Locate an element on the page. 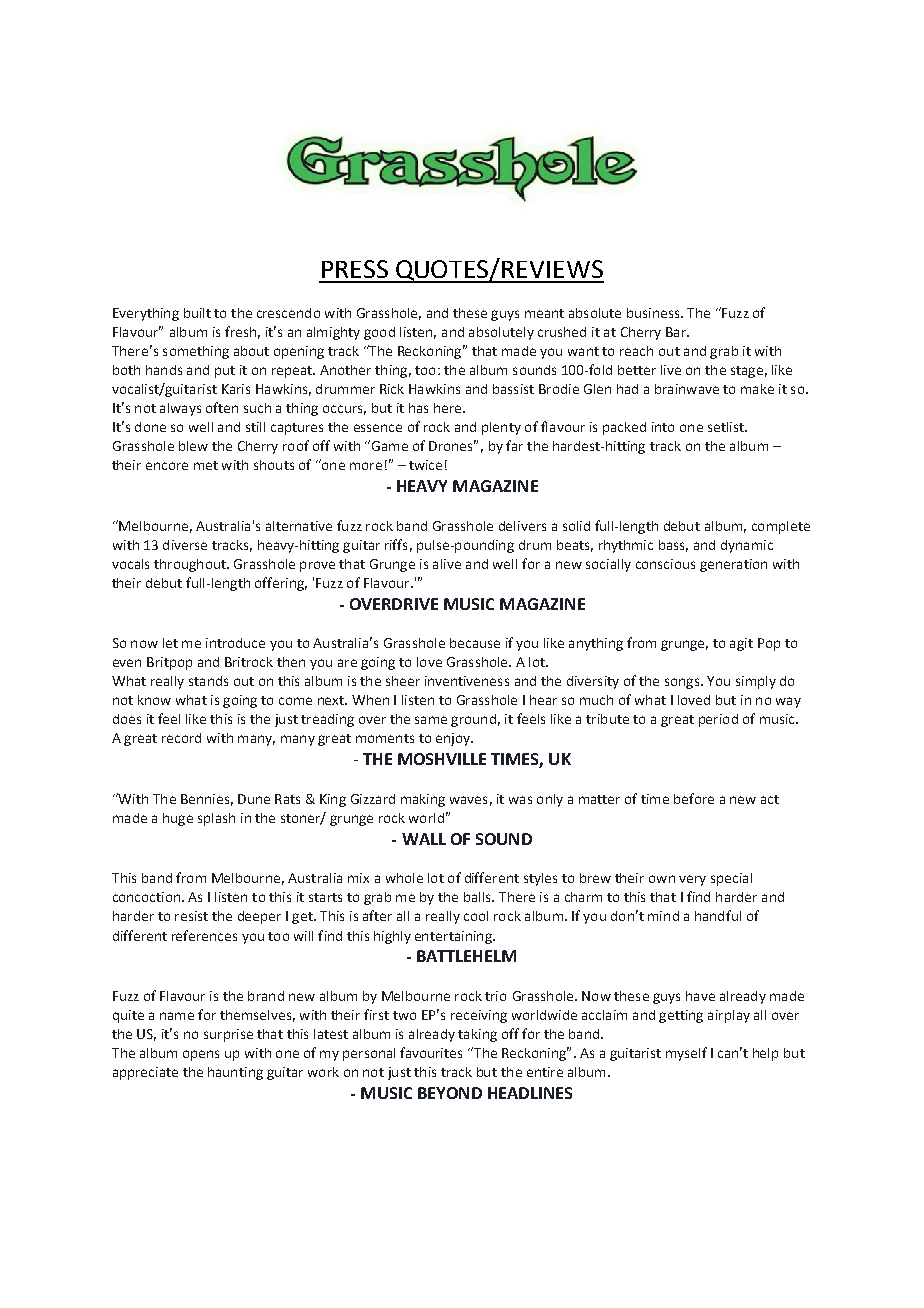 The width and height of the document is (924, 1308). built is located at coordinates (197, 313).
